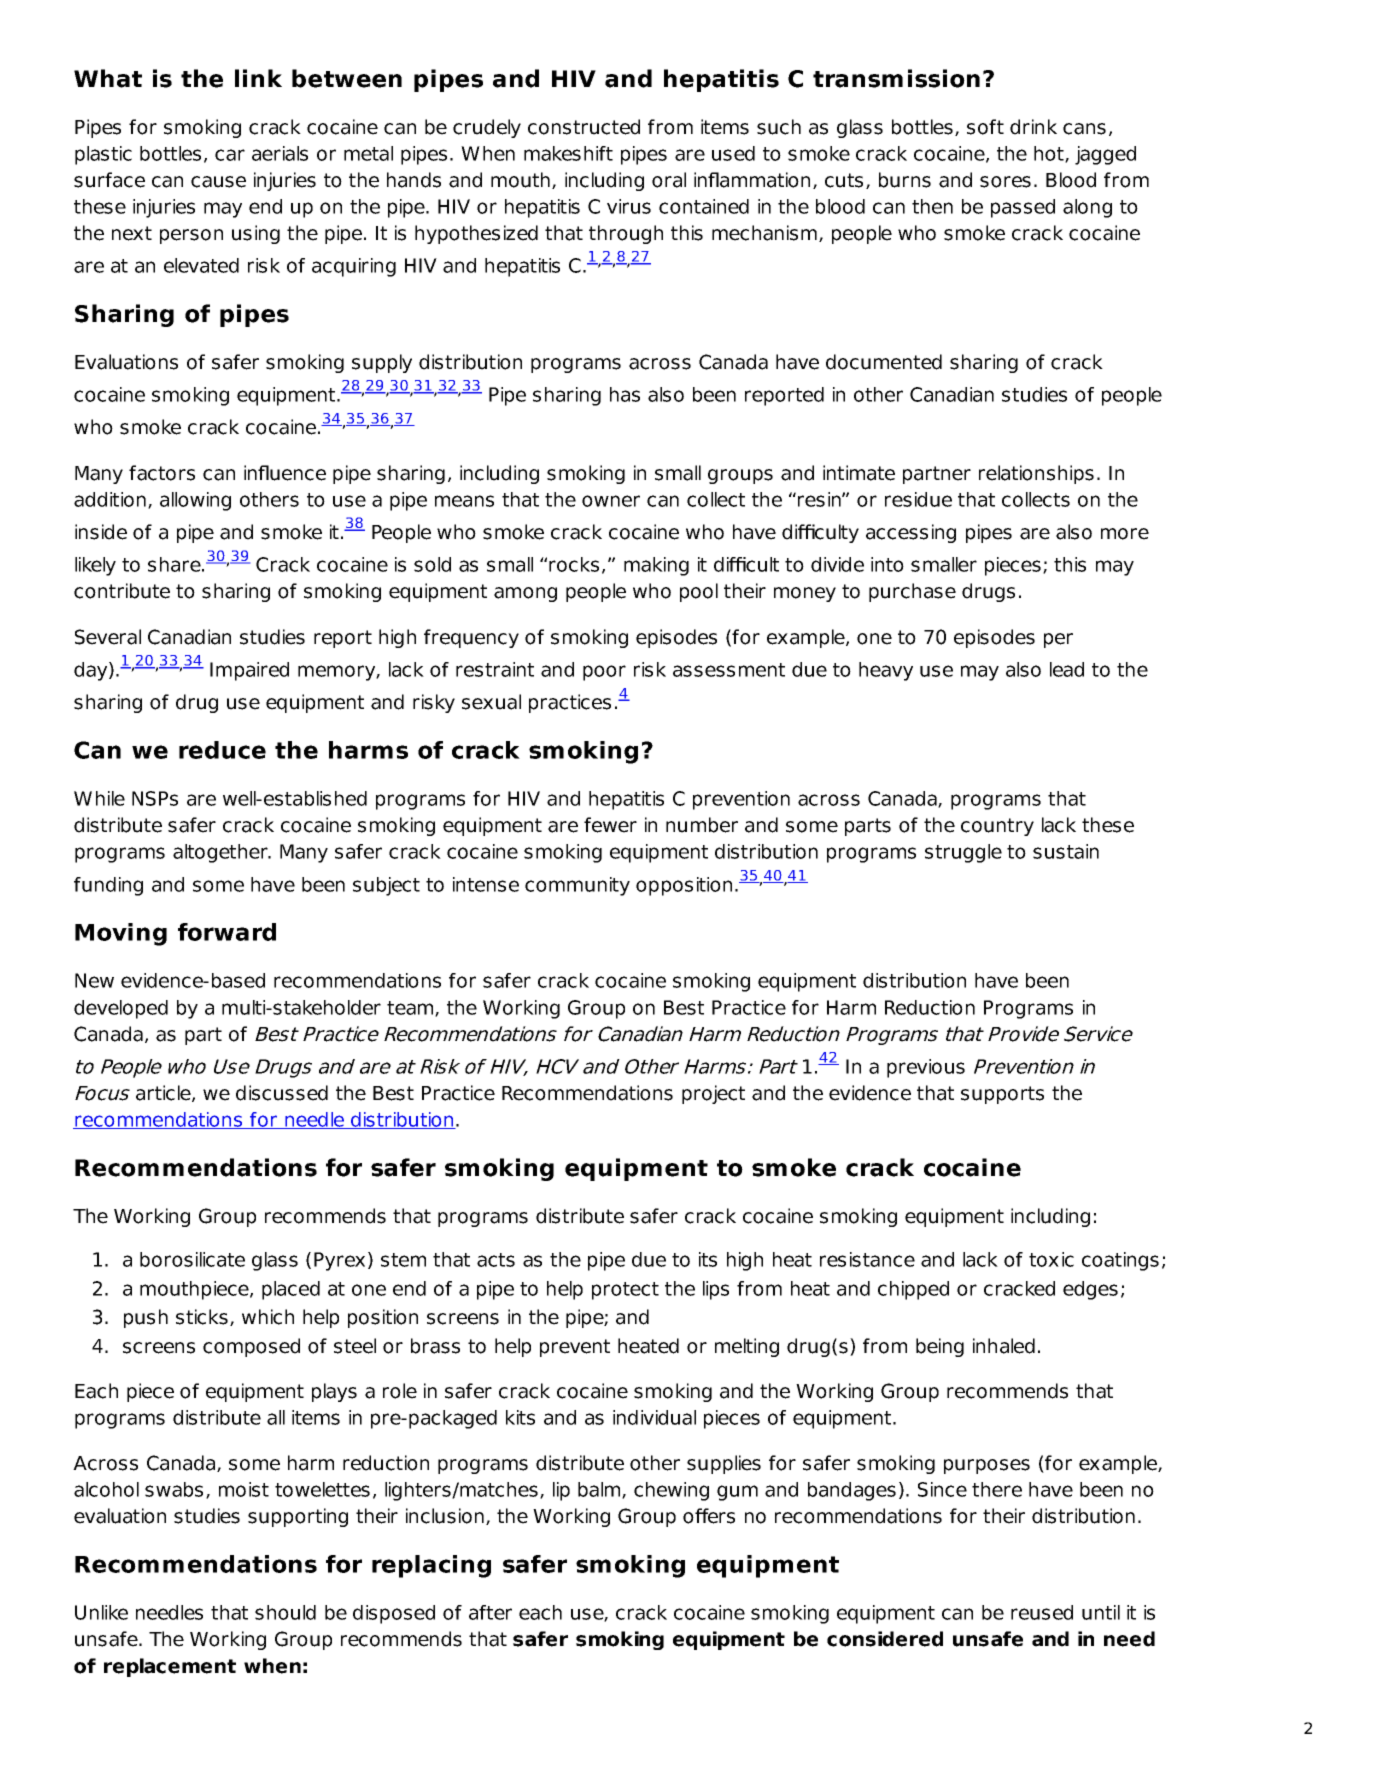 The image size is (1378, 1783). What do you see at coordinates (584, 127) in the screenshot?
I see `constructed` at bounding box center [584, 127].
